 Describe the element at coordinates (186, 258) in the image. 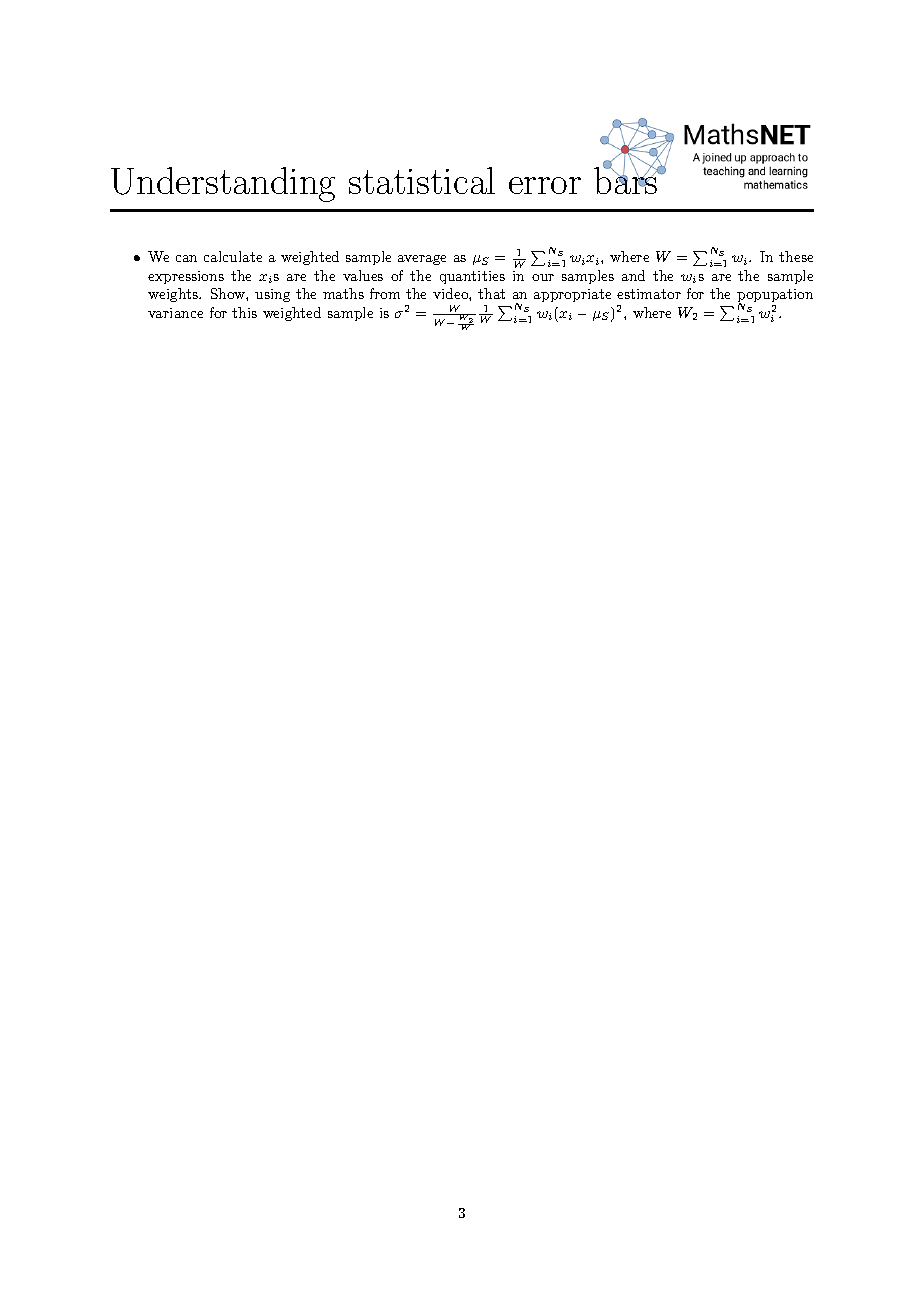

I see `can` at that location.
